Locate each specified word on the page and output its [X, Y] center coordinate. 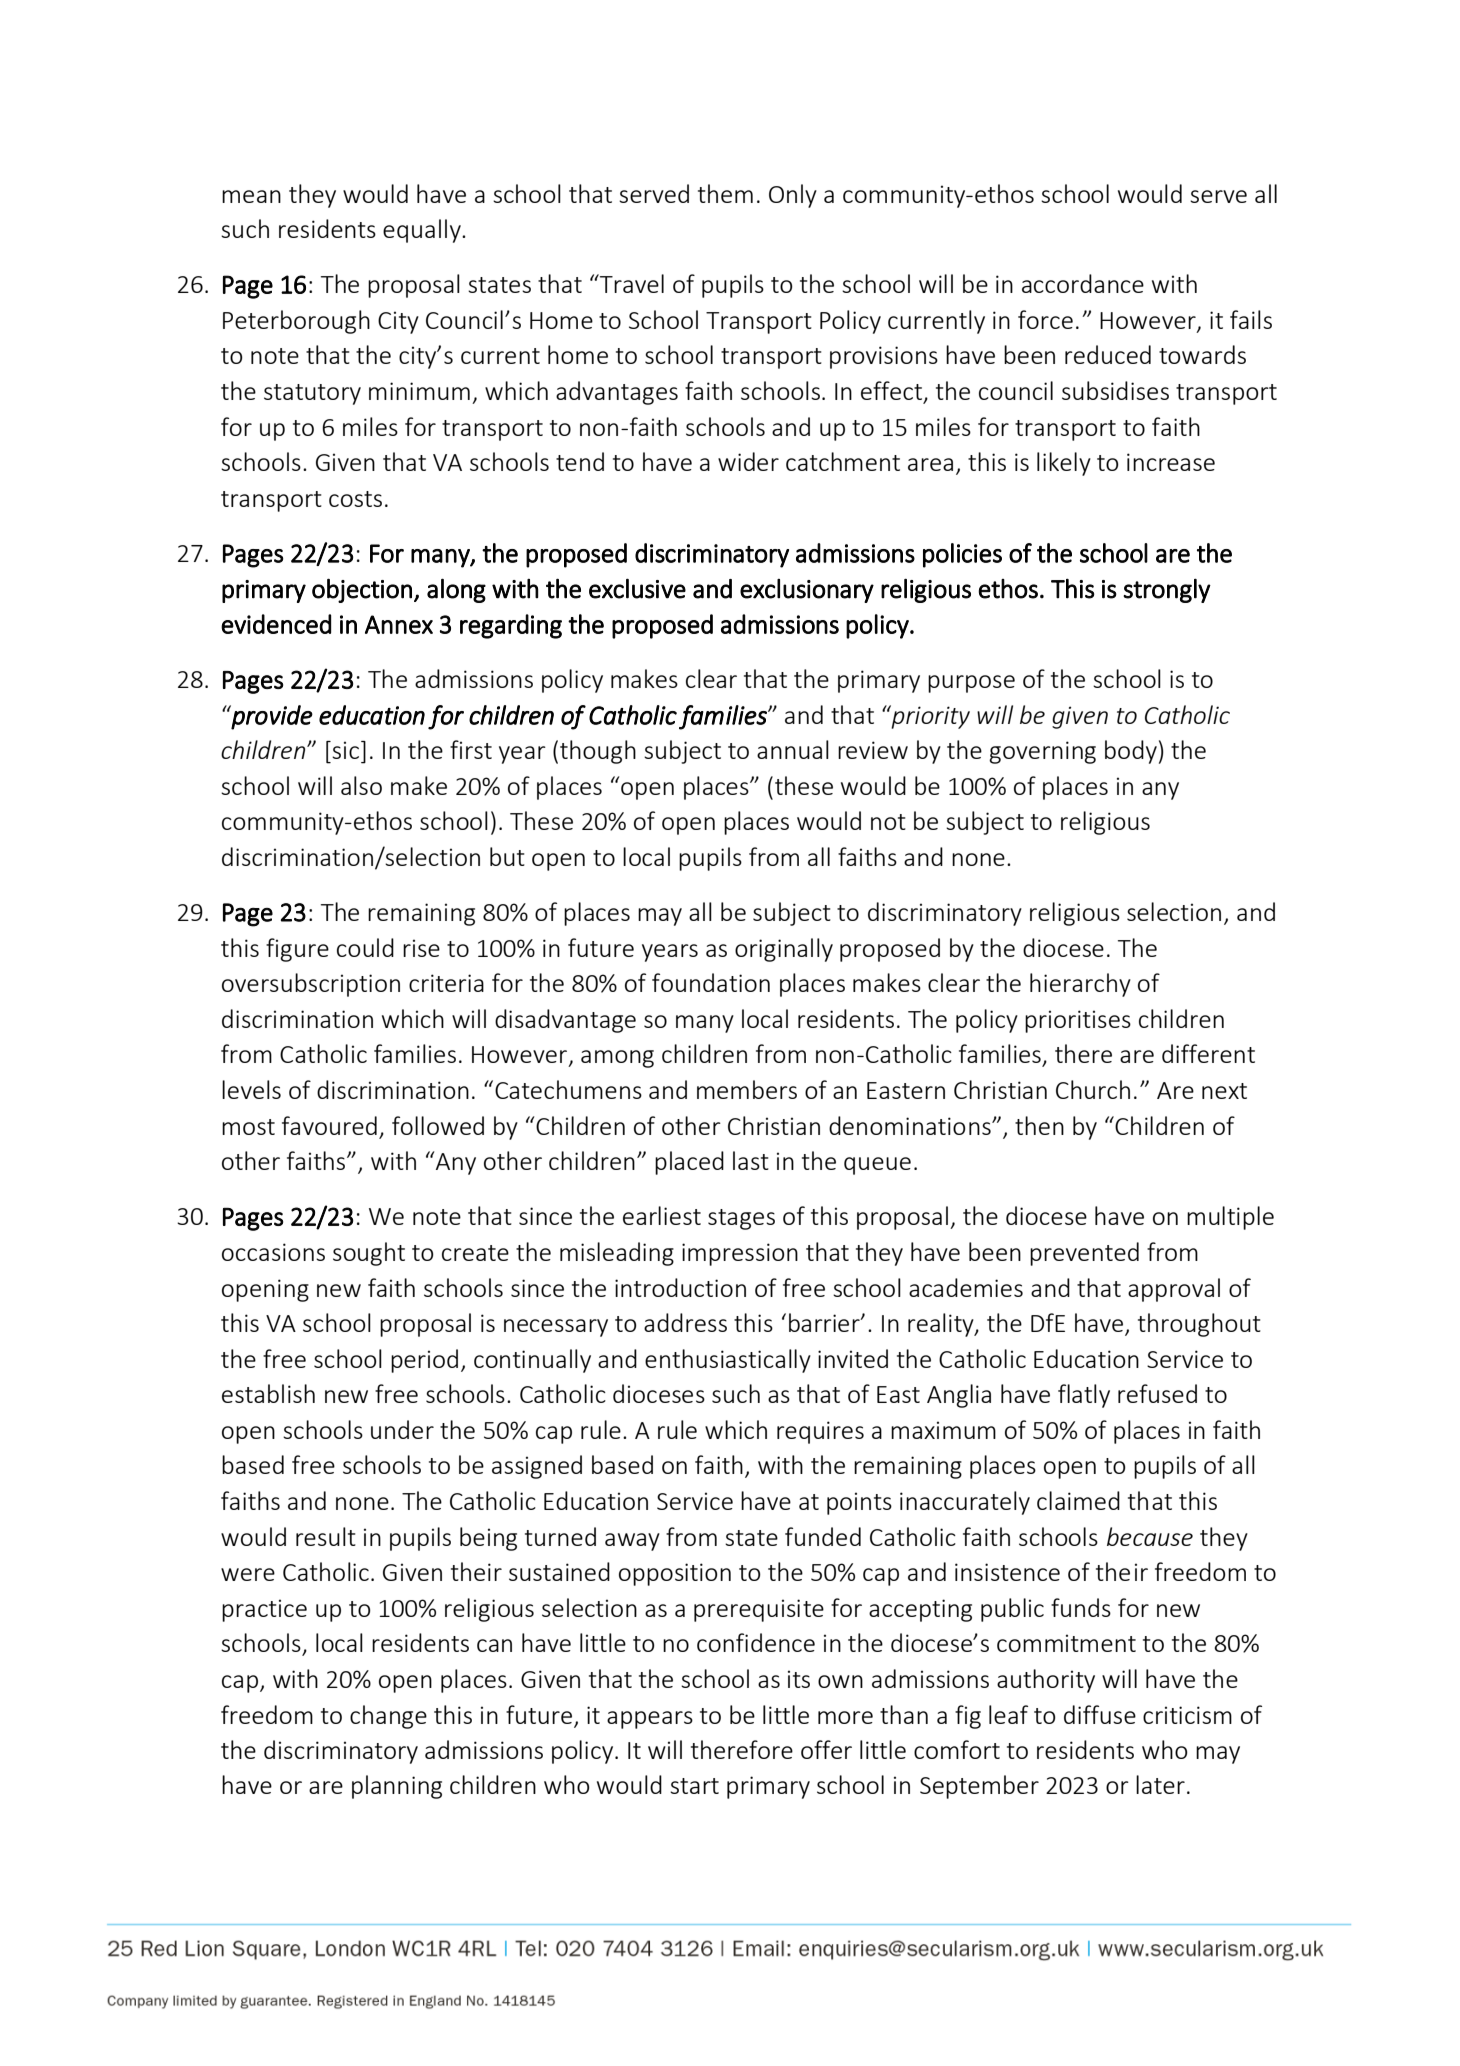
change [388, 1717]
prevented [1084, 1254]
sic [345, 750]
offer [826, 1749]
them [725, 193]
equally [423, 231]
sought [369, 1254]
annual [793, 749]
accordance [1083, 283]
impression [740, 1254]
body [1131, 752]
